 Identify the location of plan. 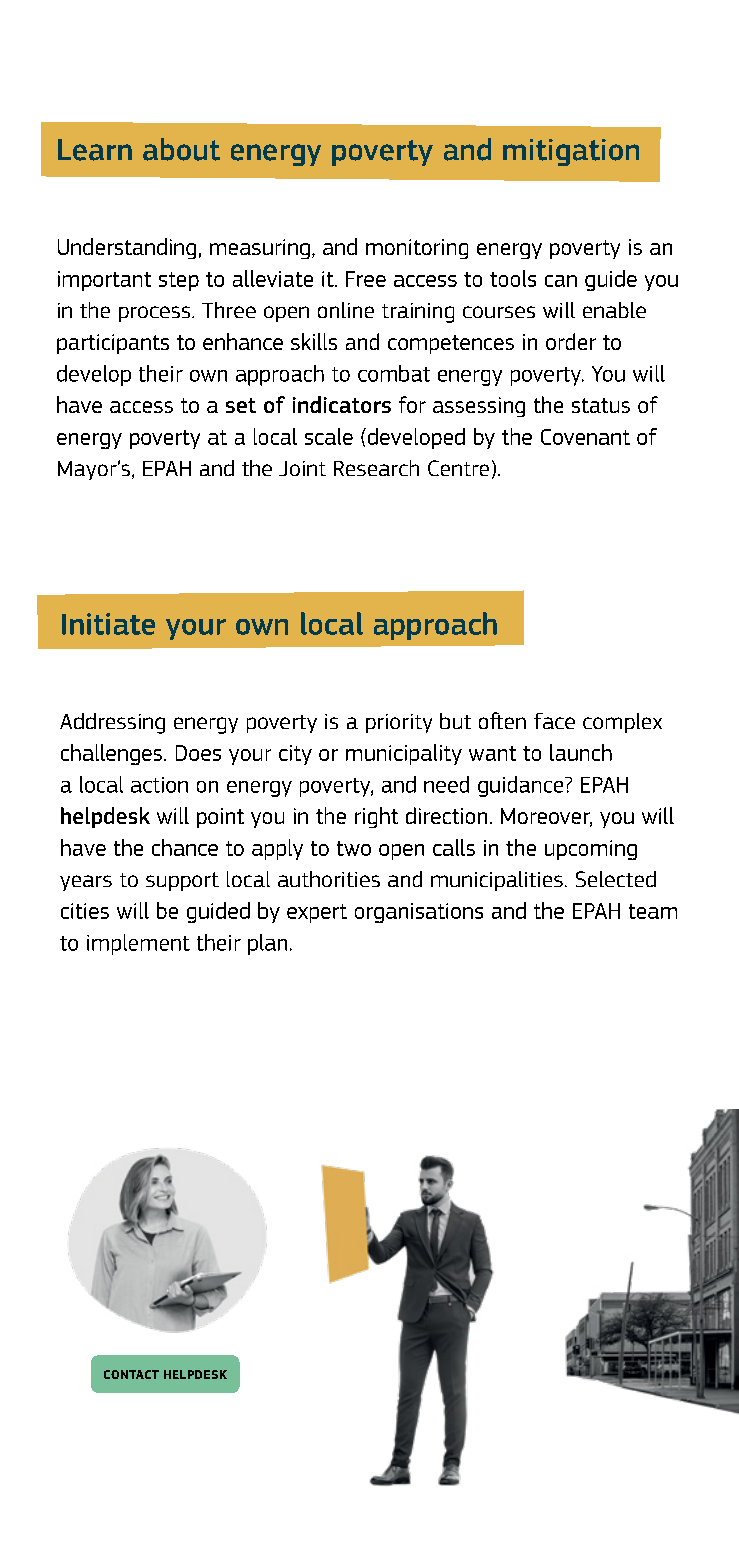
(267, 944).
